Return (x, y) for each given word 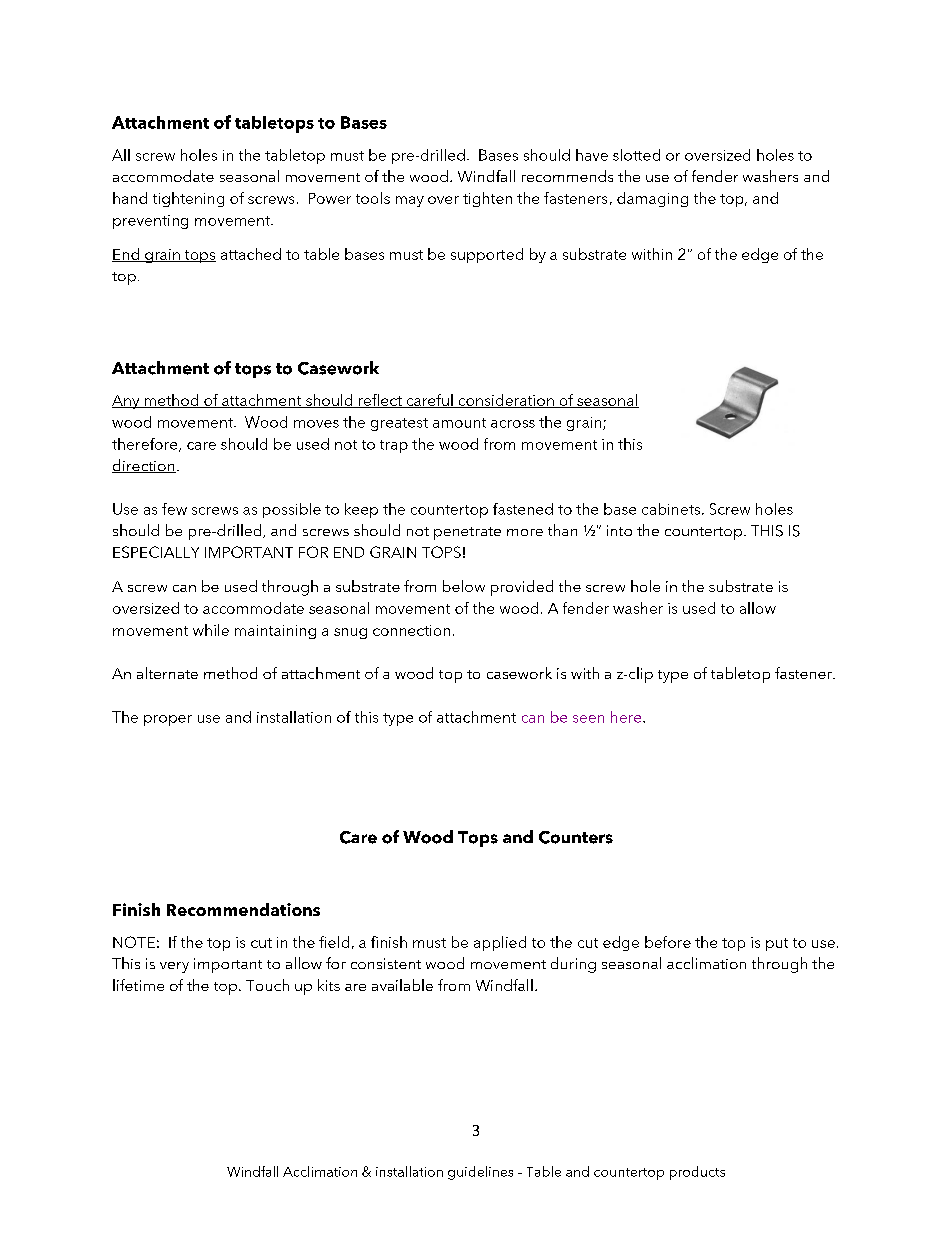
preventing (150, 222)
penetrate (467, 533)
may (410, 201)
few (174, 509)
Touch (267, 985)
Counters (576, 837)
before (668, 942)
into (619, 530)
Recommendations (243, 909)
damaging (652, 199)
